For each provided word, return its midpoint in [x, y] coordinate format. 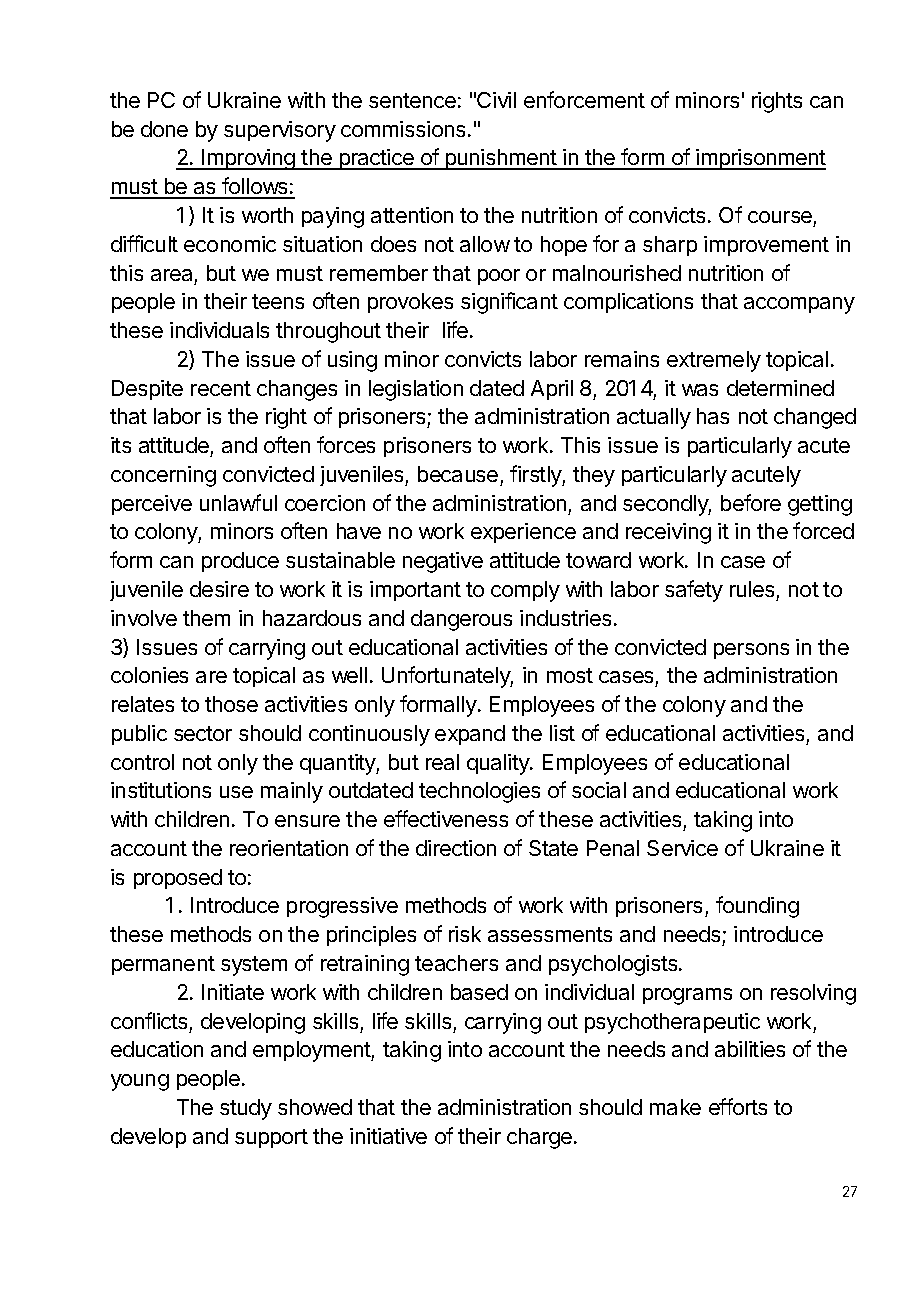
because [458, 474]
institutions [161, 790]
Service [682, 848]
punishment [501, 159]
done [164, 129]
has [713, 416]
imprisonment [760, 159]
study [246, 1109]
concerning [163, 476]
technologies [479, 792]
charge [541, 1138]
